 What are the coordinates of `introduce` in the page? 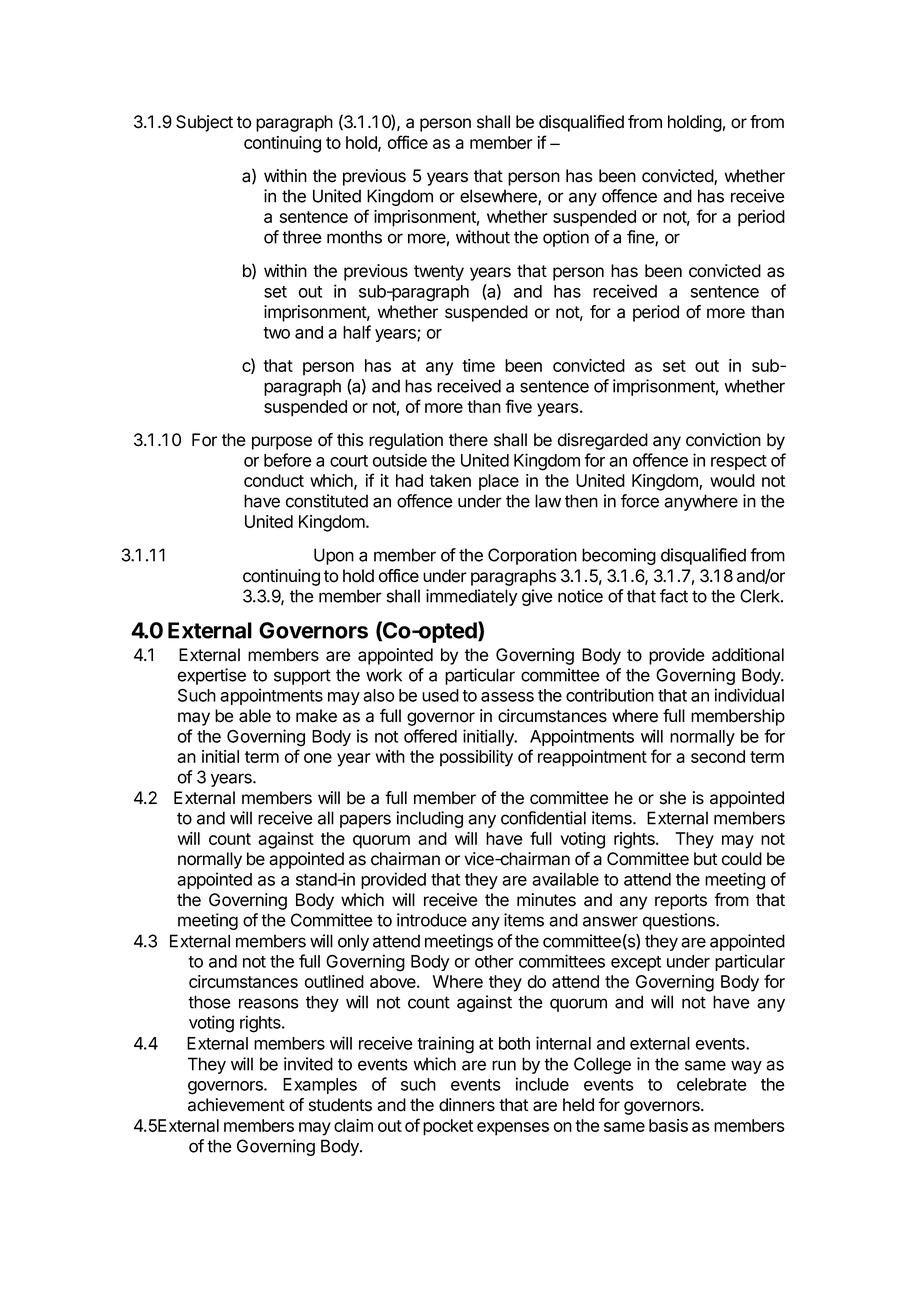 It's located at (432, 920).
